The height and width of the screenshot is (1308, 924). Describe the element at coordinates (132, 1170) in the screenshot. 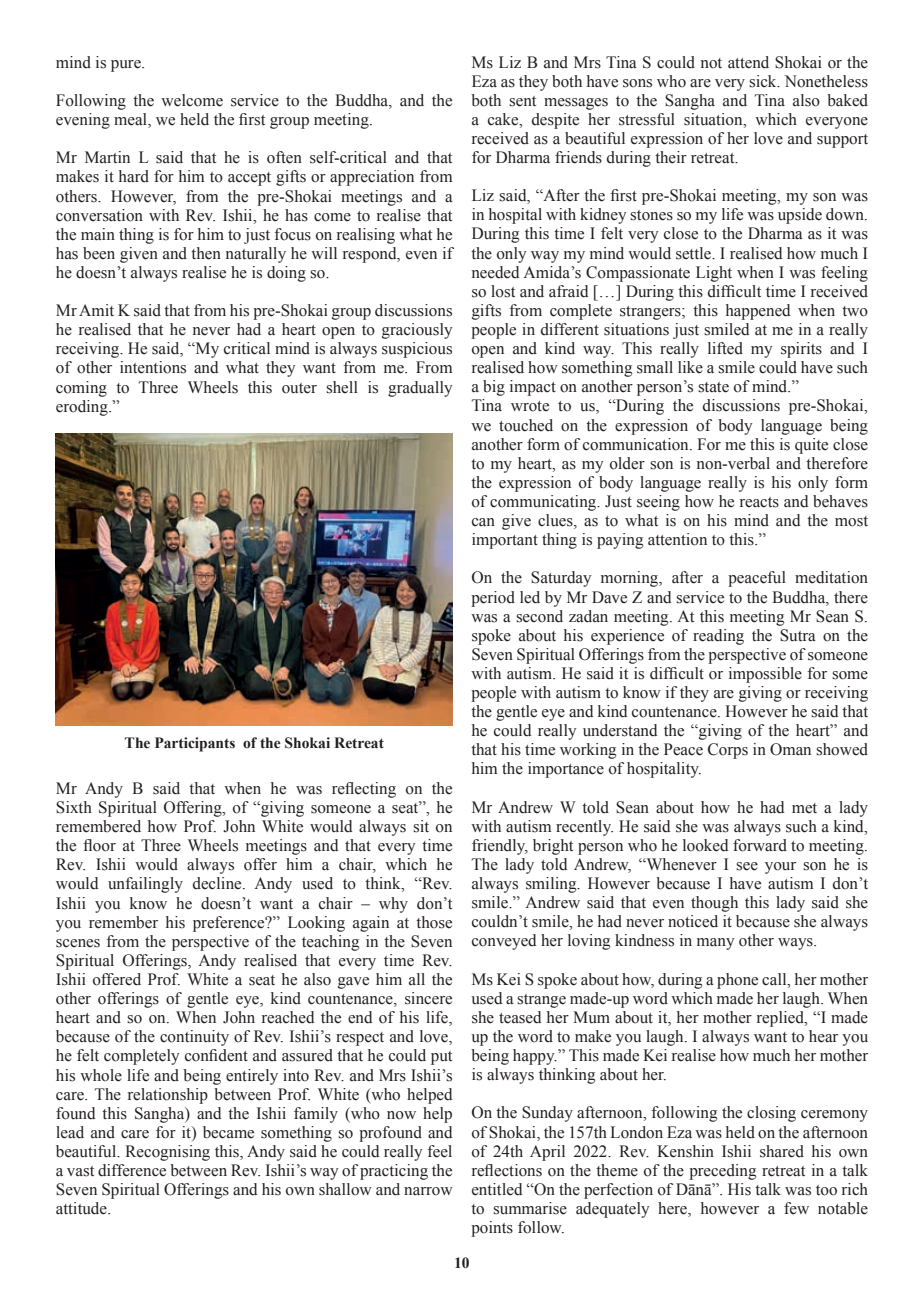

I see `difference` at that location.
